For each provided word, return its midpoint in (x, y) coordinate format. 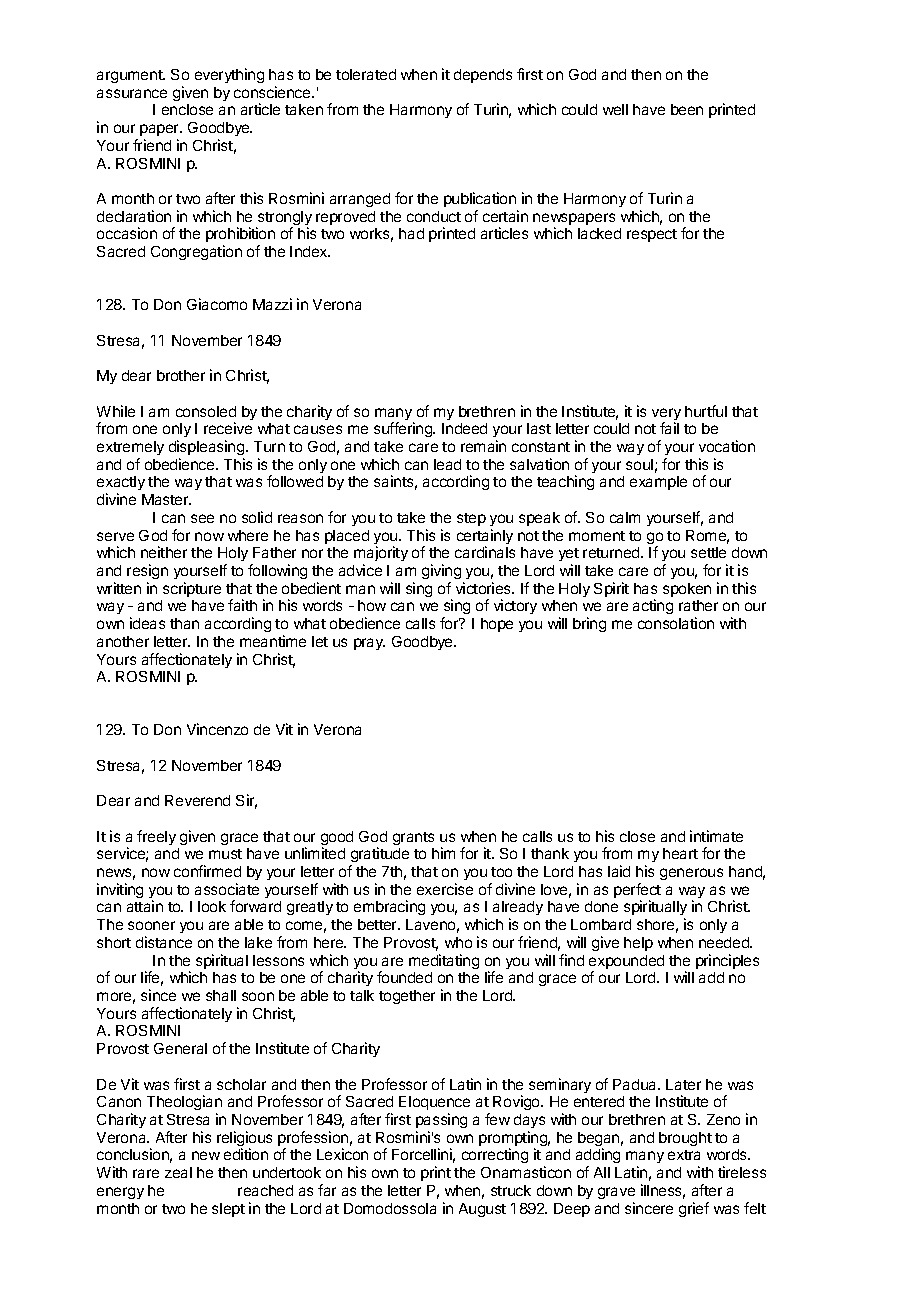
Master (166, 499)
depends (483, 76)
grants (413, 838)
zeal (178, 1172)
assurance (132, 93)
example (658, 483)
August (482, 1210)
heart (680, 853)
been (687, 109)
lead (447, 464)
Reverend (197, 800)
